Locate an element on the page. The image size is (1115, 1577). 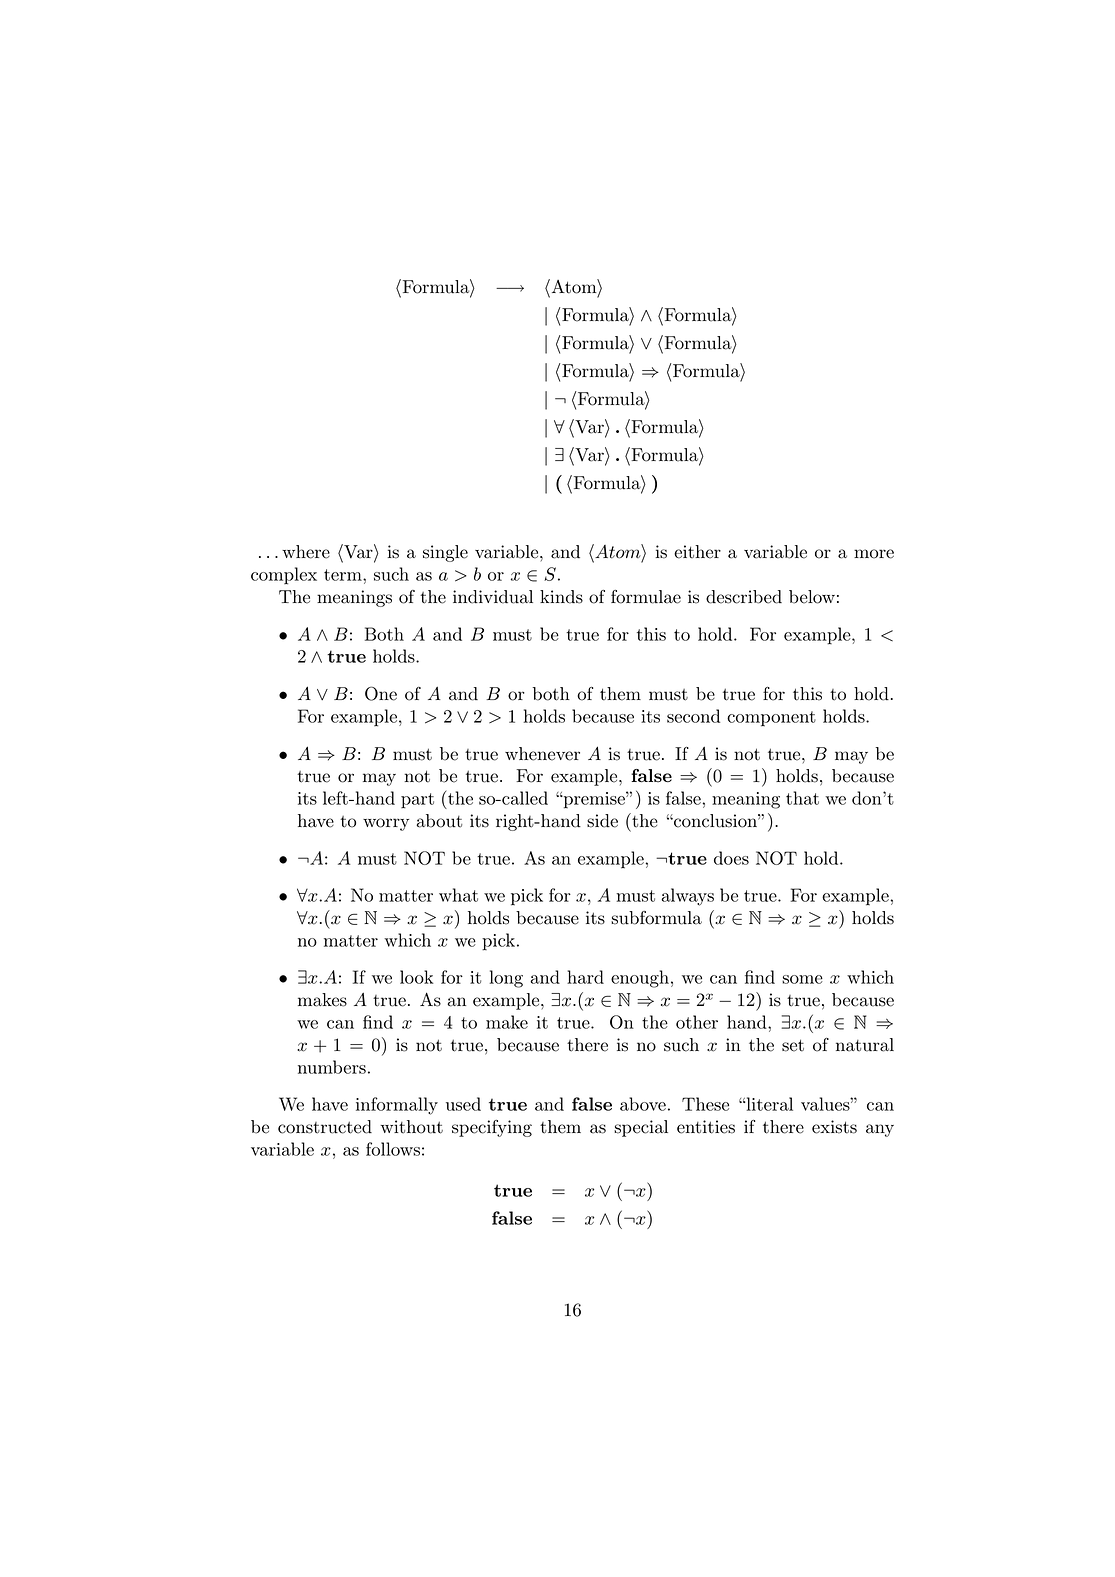
kinds is located at coordinates (561, 597).
